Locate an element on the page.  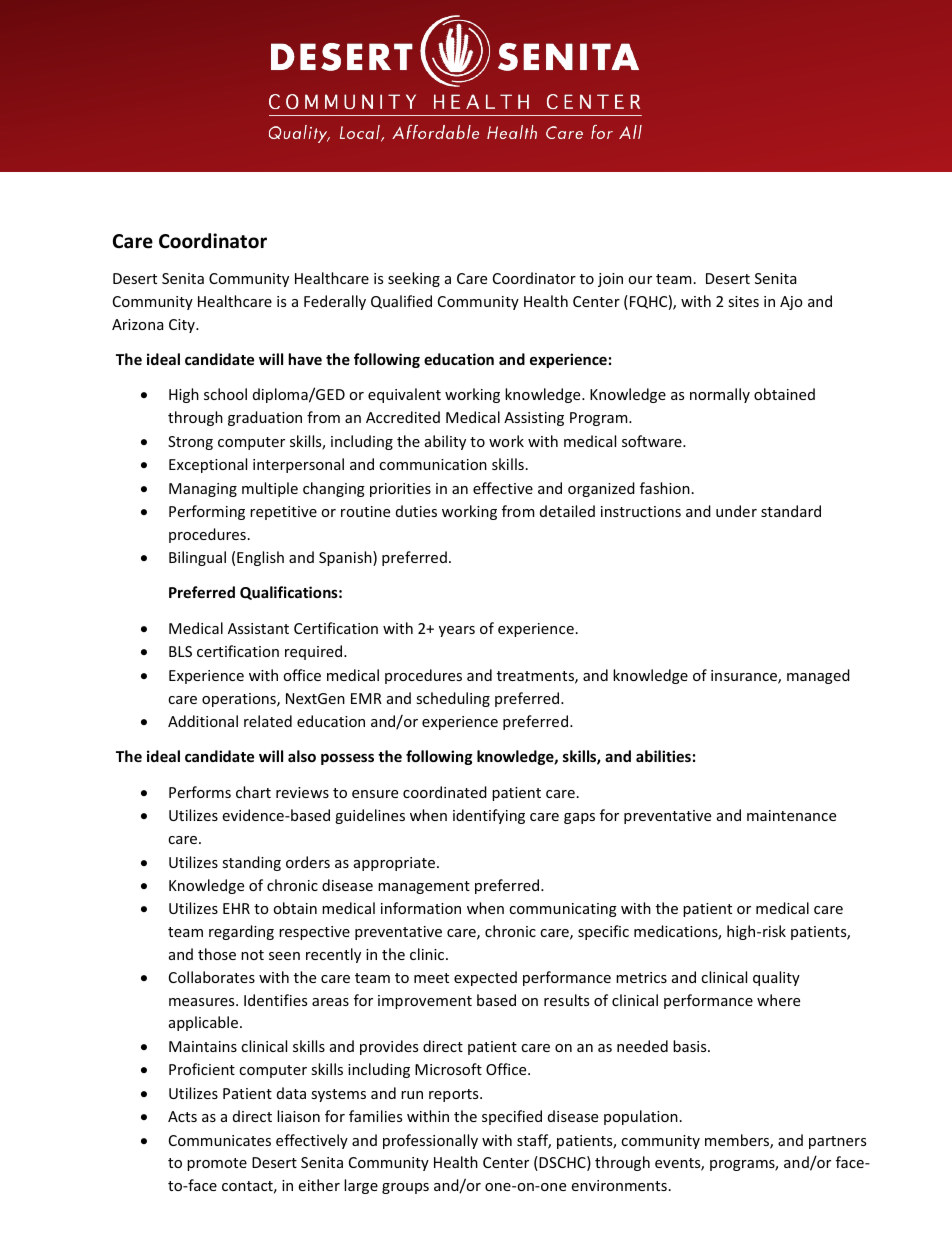
City is located at coordinates (183, 326).
